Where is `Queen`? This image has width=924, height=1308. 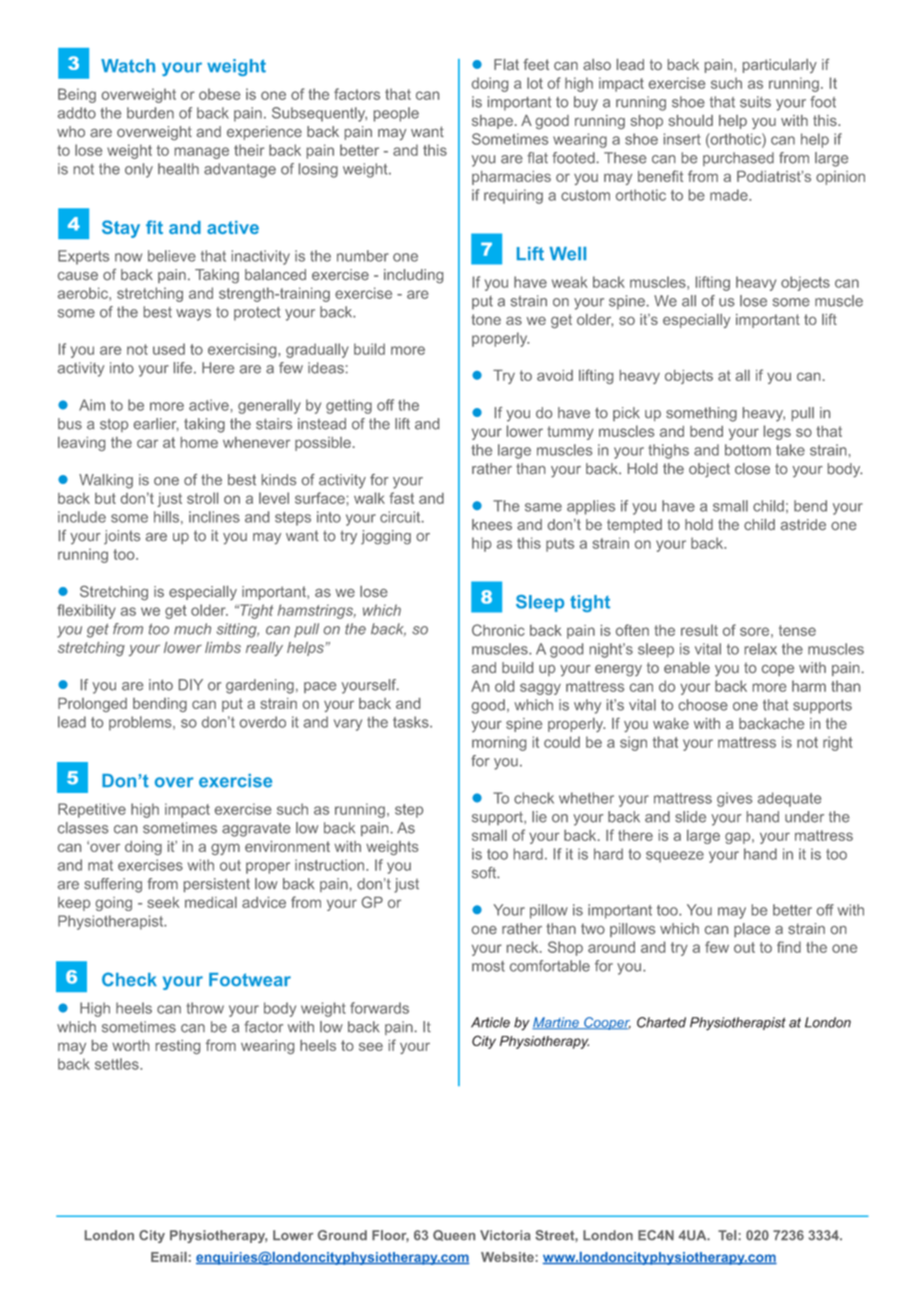 Queen is located at coordinates (454, 1235).
